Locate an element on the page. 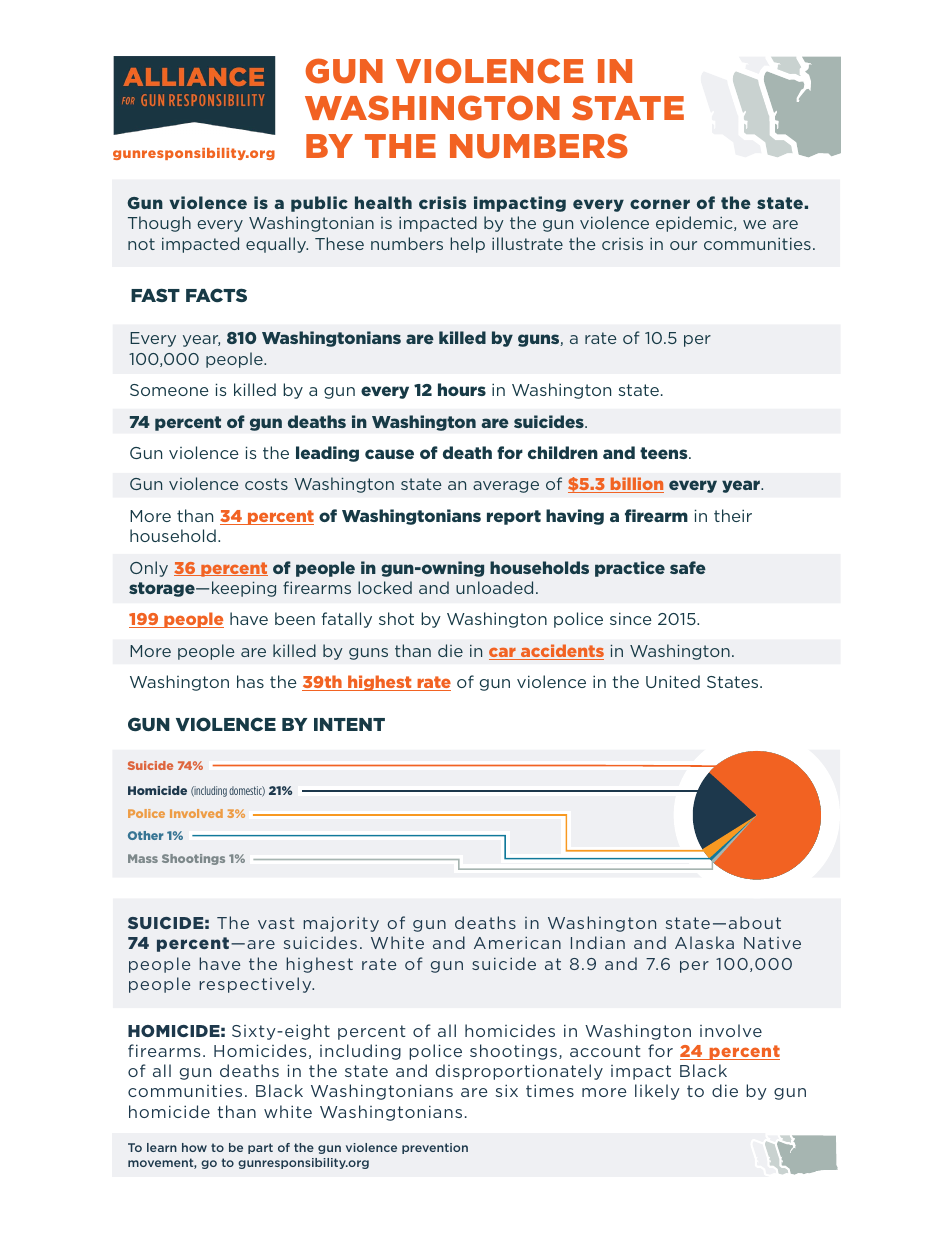 The image size is (952, 1233). epidemic is located at coordinates (695, 224).
